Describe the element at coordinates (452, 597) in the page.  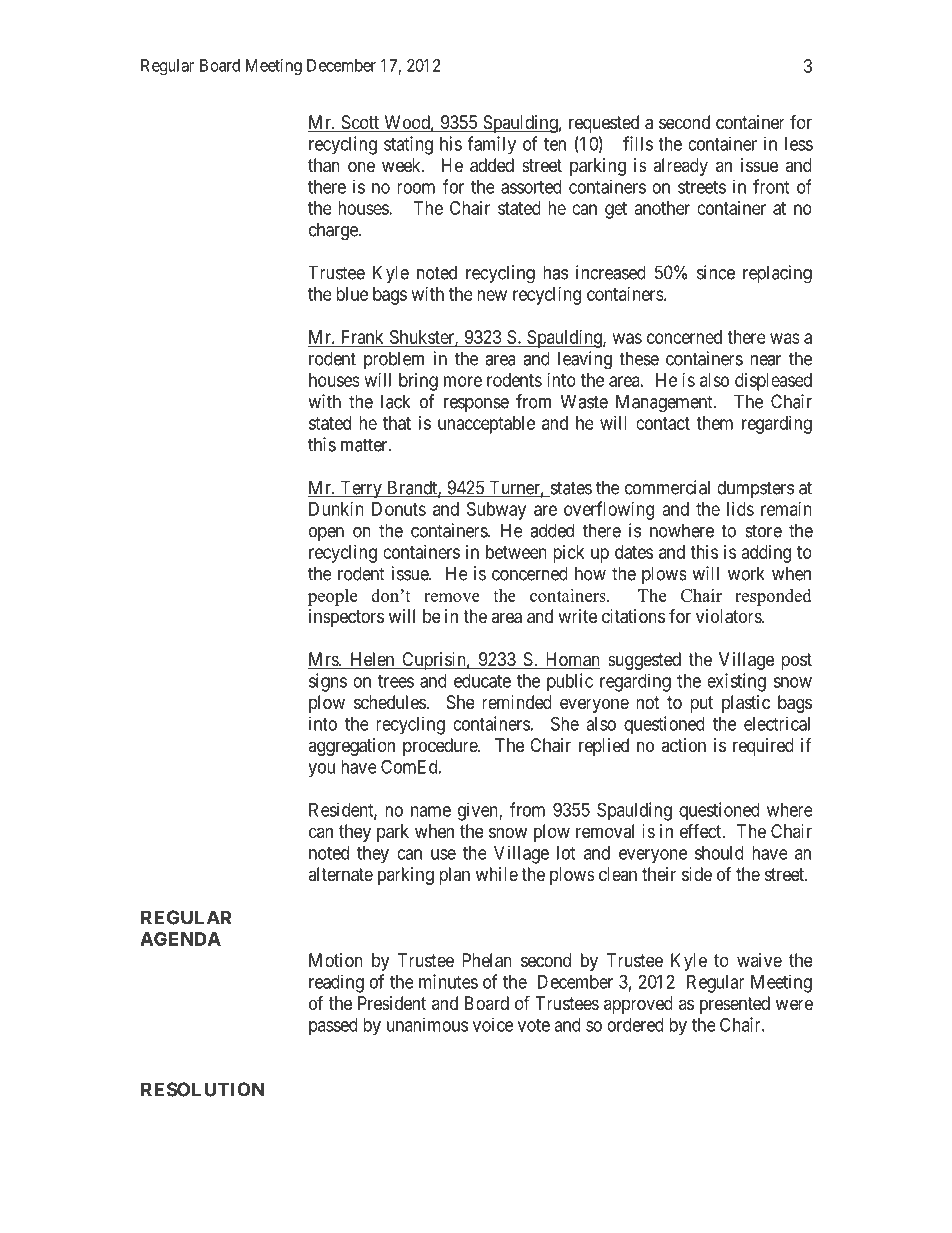
I see `remove` at that location.
